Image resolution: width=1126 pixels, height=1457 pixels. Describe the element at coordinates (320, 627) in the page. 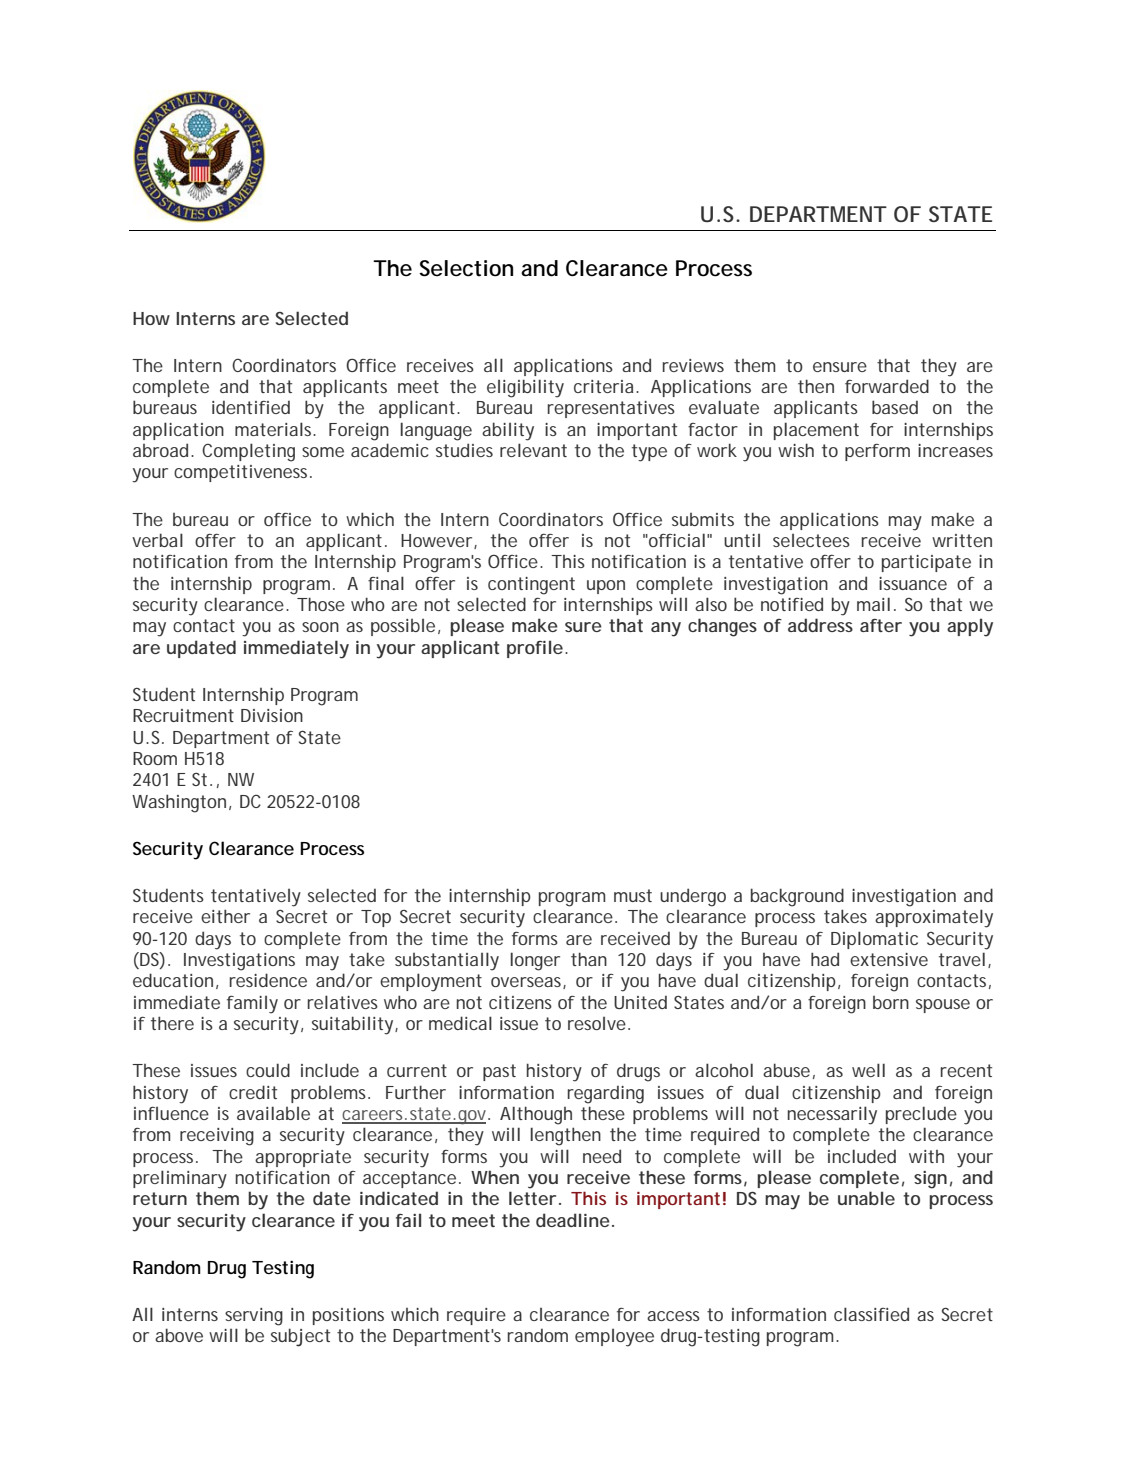

I see `soon` at that location.
